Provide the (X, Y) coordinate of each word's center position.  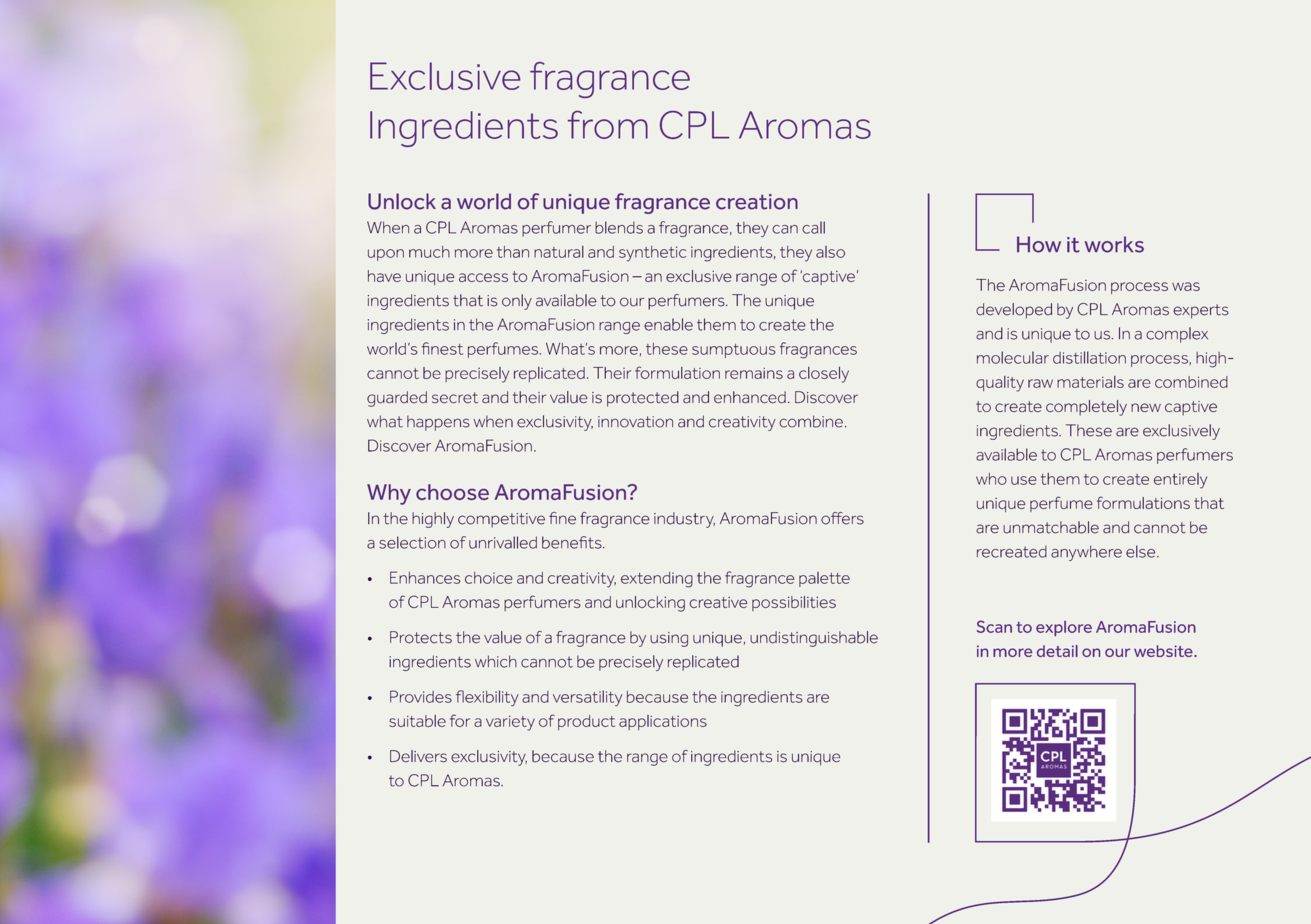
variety (510, 723)
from (608, 125)
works (1114, 244)
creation (757, 202)
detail (1057, 651)
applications (663, 722)
